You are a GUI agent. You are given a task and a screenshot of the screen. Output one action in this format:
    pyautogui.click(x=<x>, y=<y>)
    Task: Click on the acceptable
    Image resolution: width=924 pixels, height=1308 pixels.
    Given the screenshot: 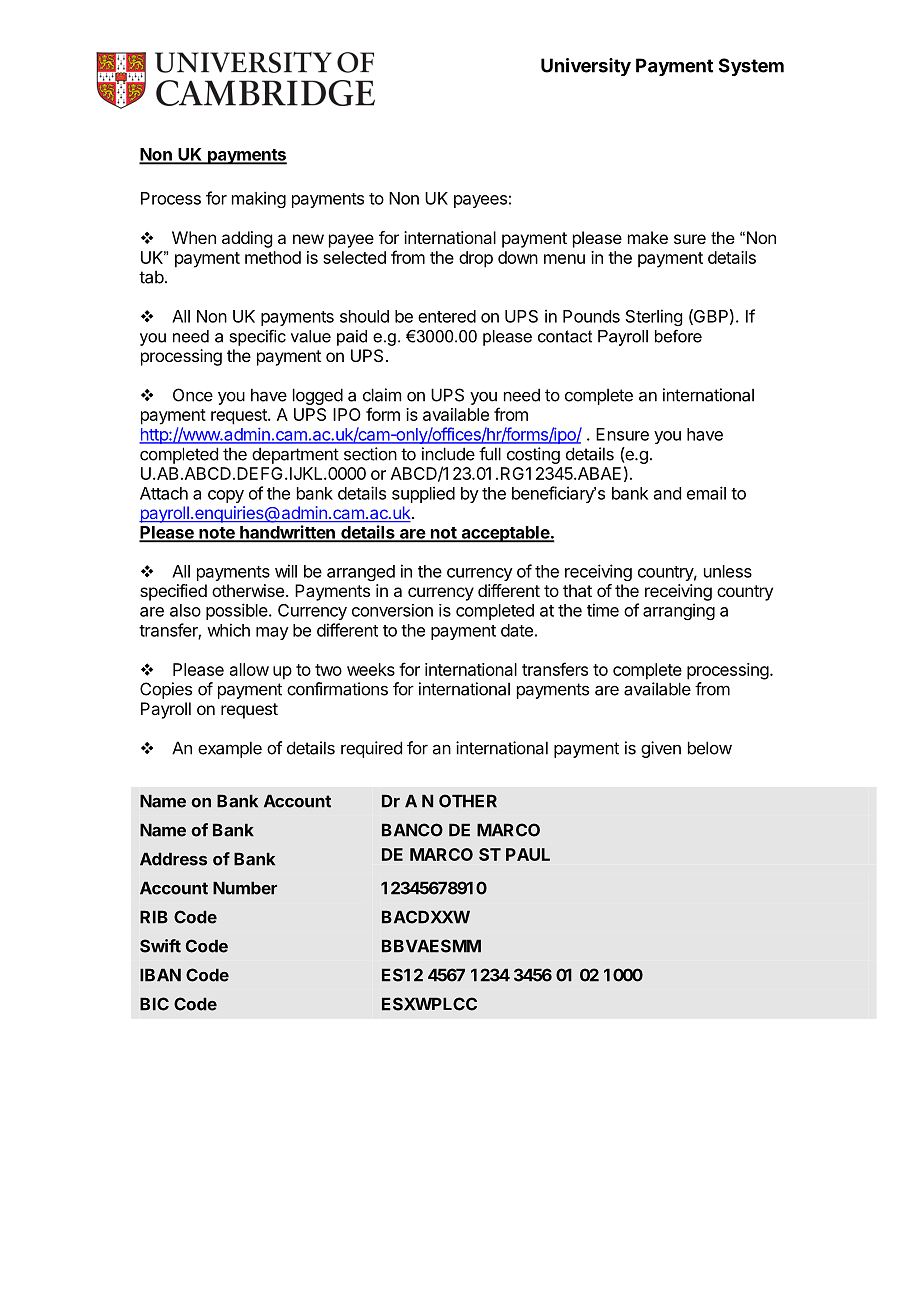 What is the action you would take?
    pyautogui.click(x=505, y=534)
